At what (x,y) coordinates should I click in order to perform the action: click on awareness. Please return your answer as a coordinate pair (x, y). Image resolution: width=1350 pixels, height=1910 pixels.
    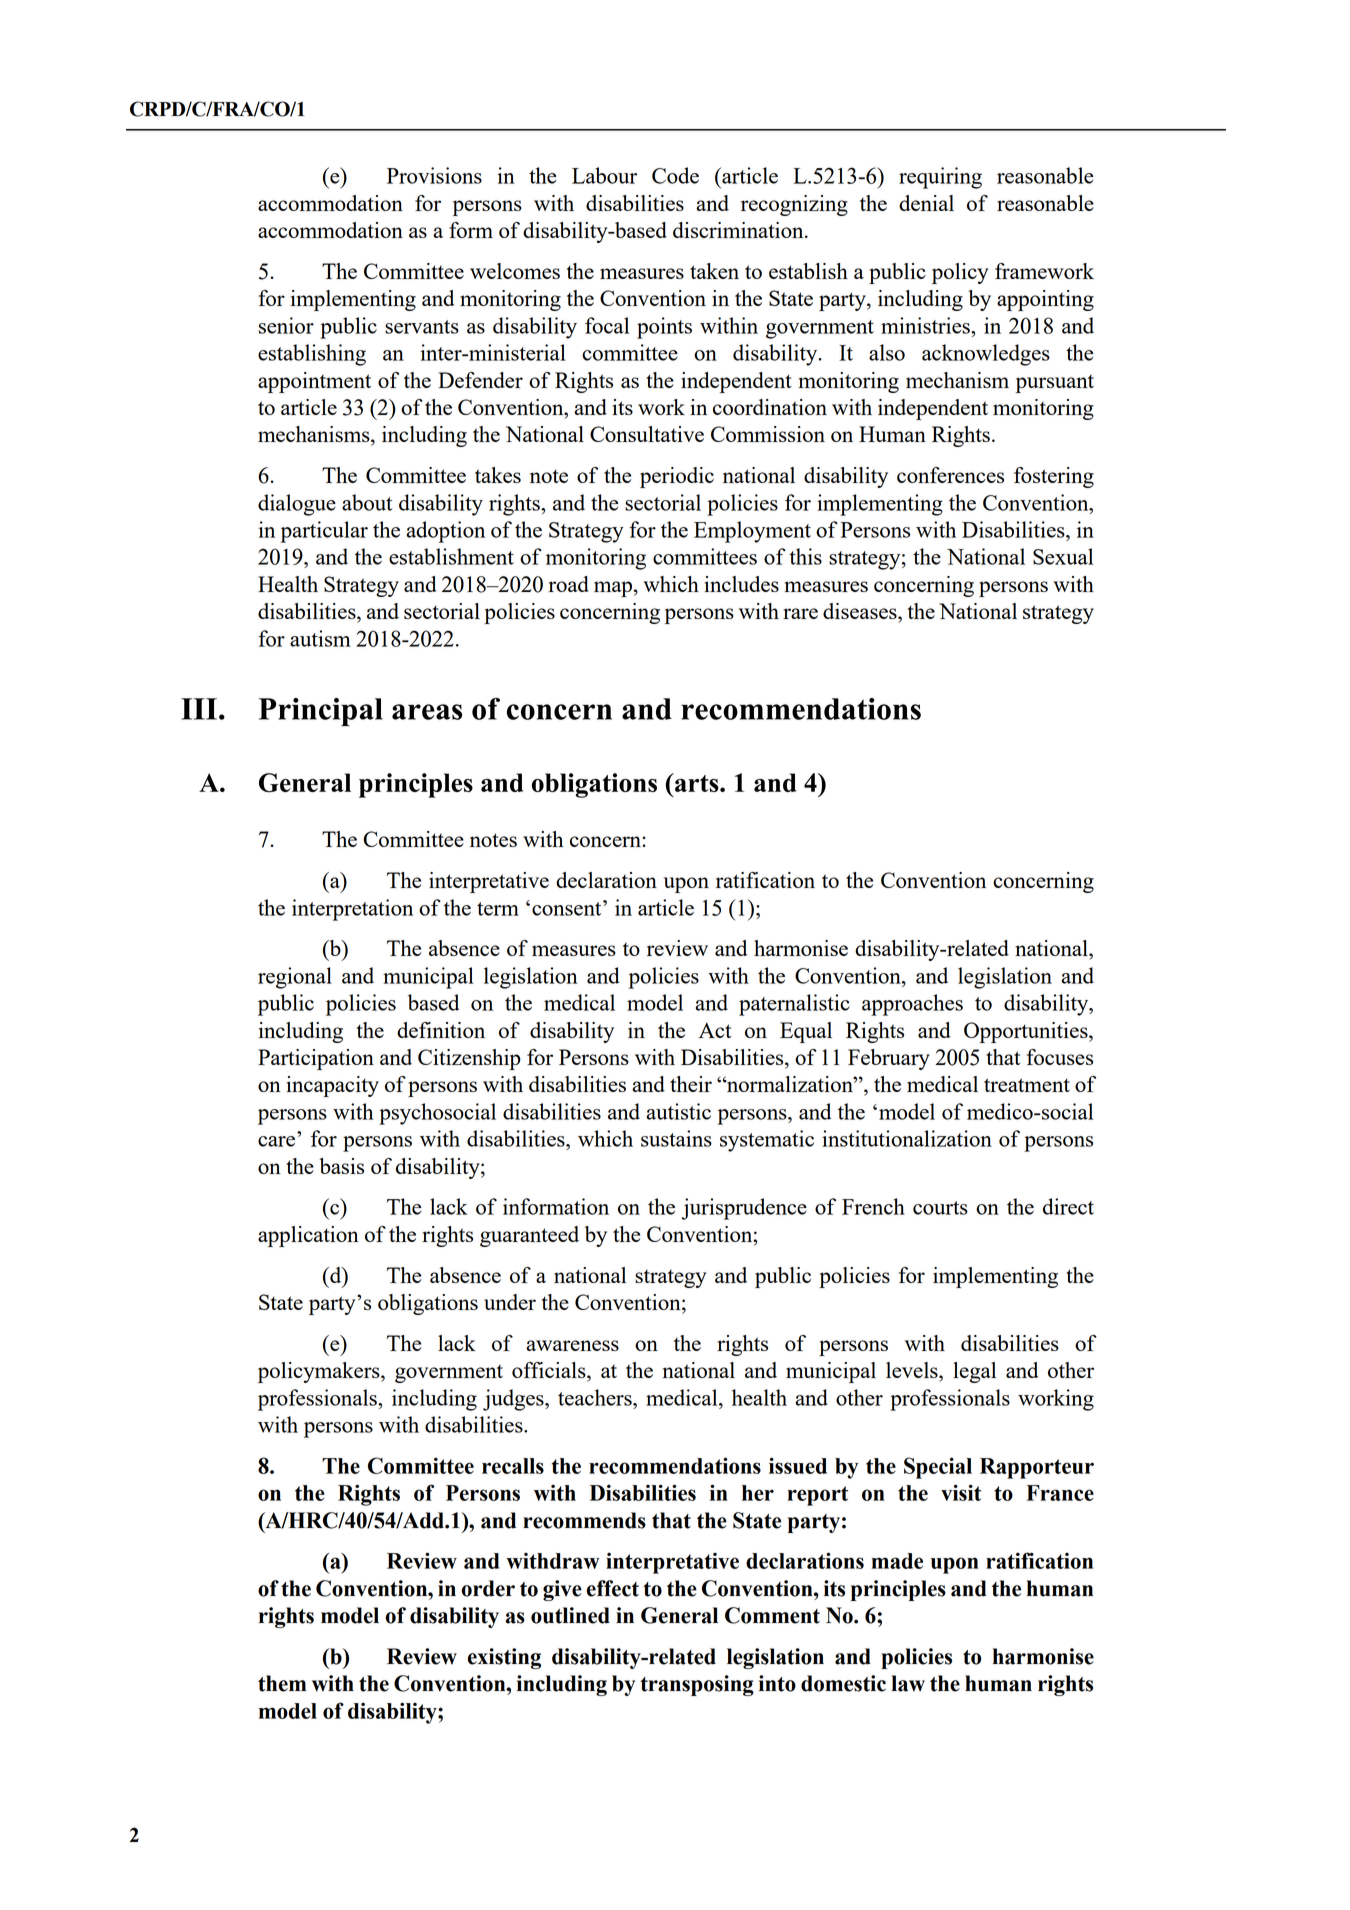
    Looking at the image, I should click on (572, 1345).
